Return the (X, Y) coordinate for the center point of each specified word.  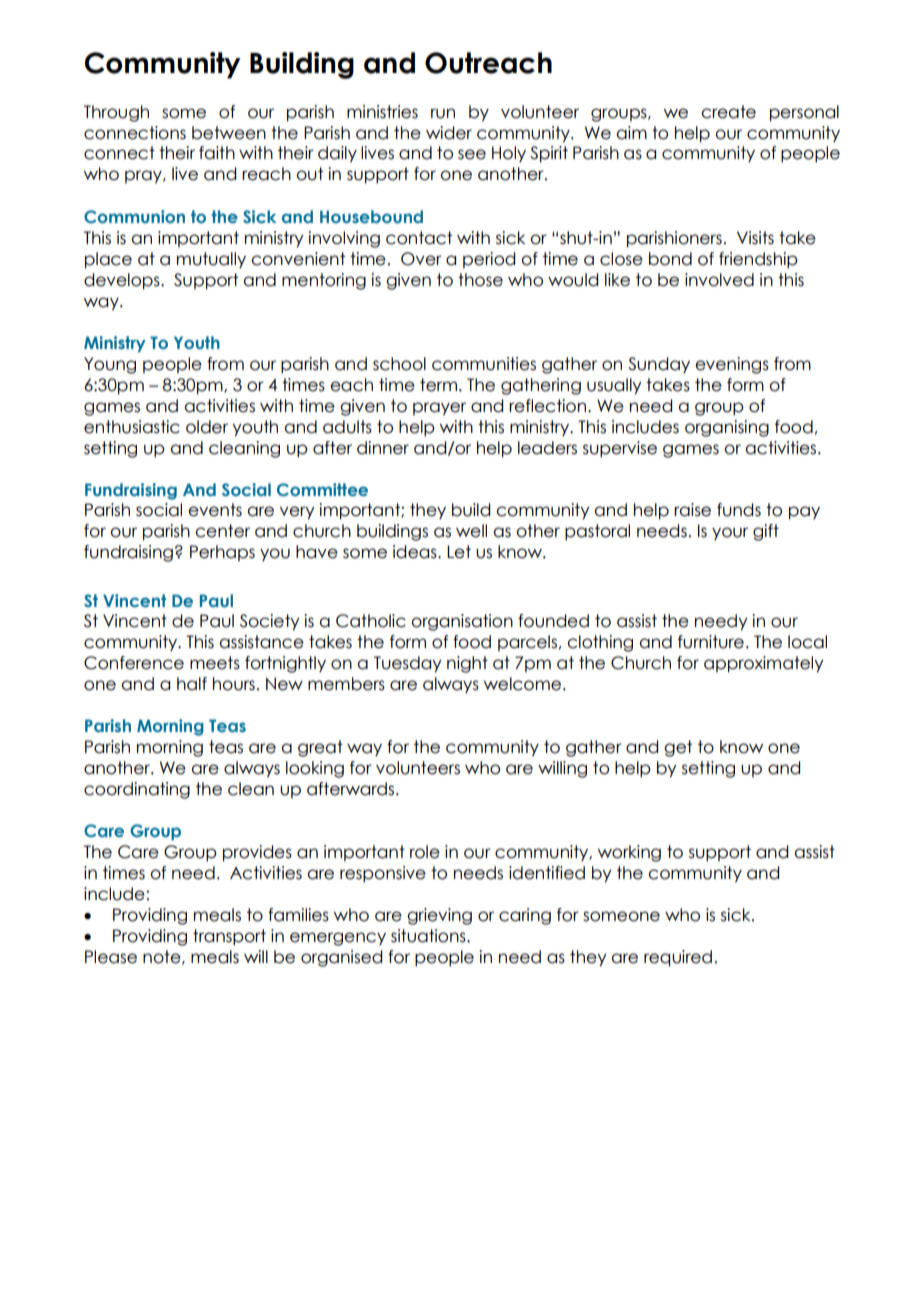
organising (727, 428)
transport (229, 937)
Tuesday (407, 664)
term (438, 385)
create (728, 112)
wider (449, 133)
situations (429, 936)
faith (217, 153)
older (207, 427)
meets (215, 663)
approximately (763, 664)
